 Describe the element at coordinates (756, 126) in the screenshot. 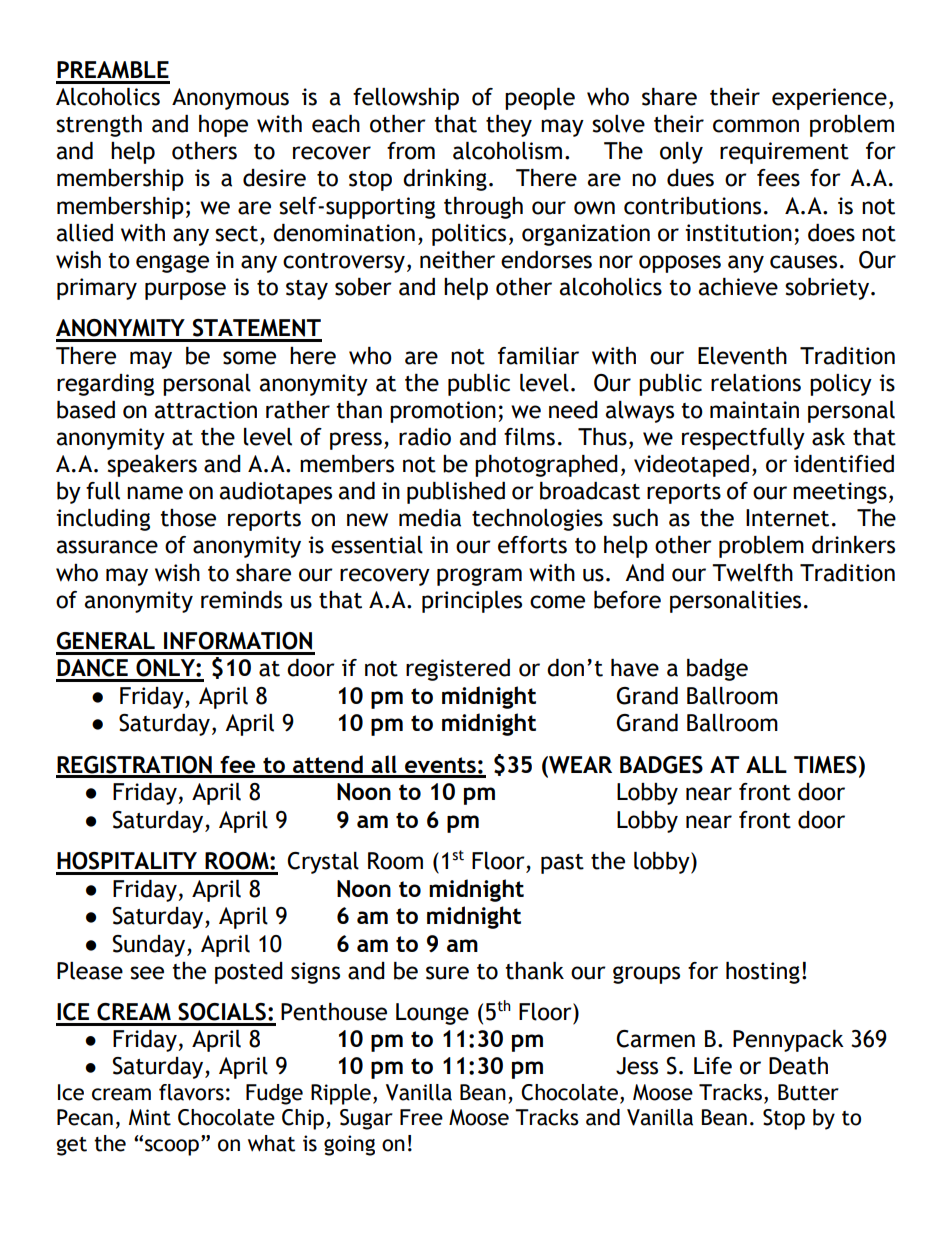

I see `common` at that location.
